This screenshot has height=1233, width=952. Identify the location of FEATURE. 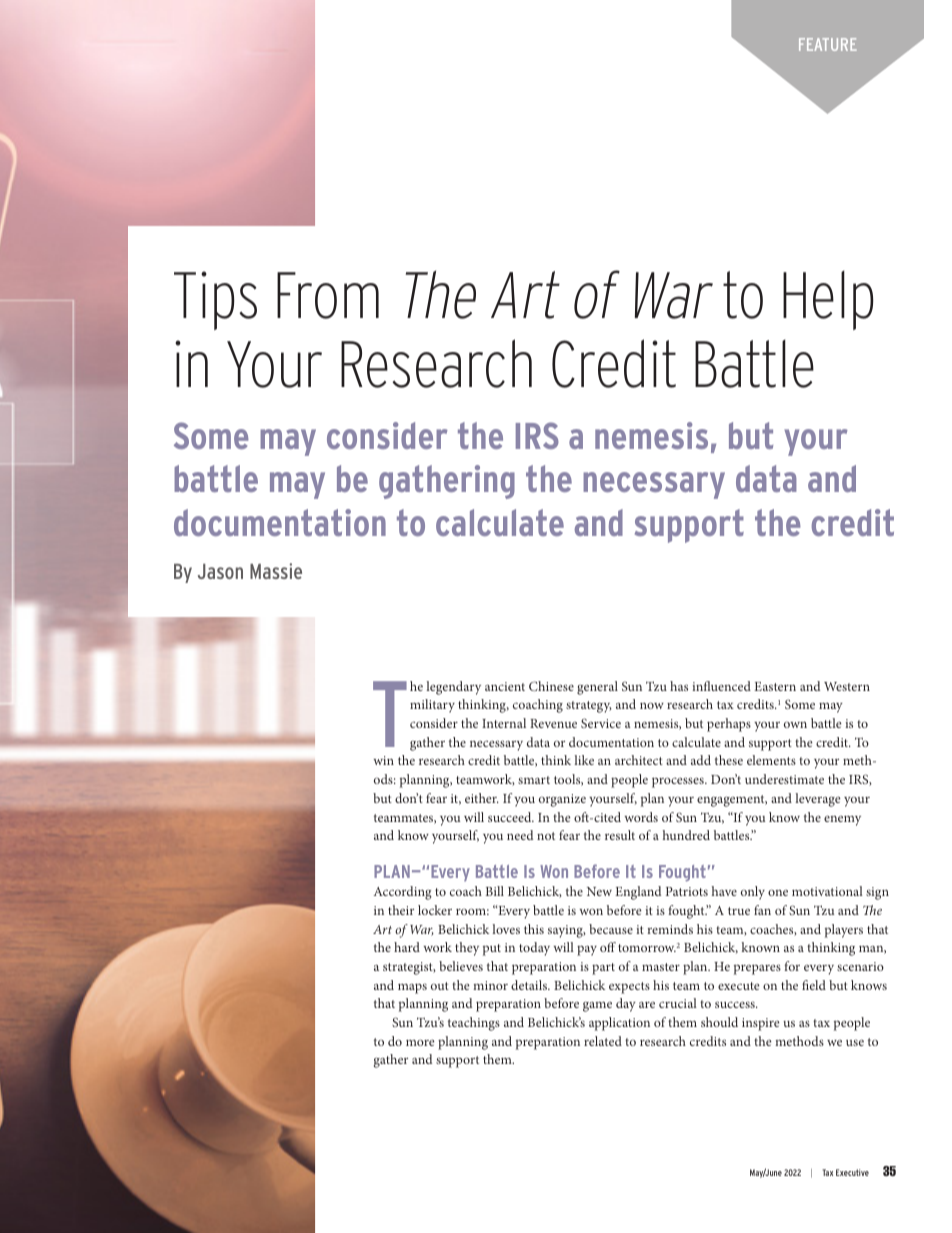
(828, 44).
